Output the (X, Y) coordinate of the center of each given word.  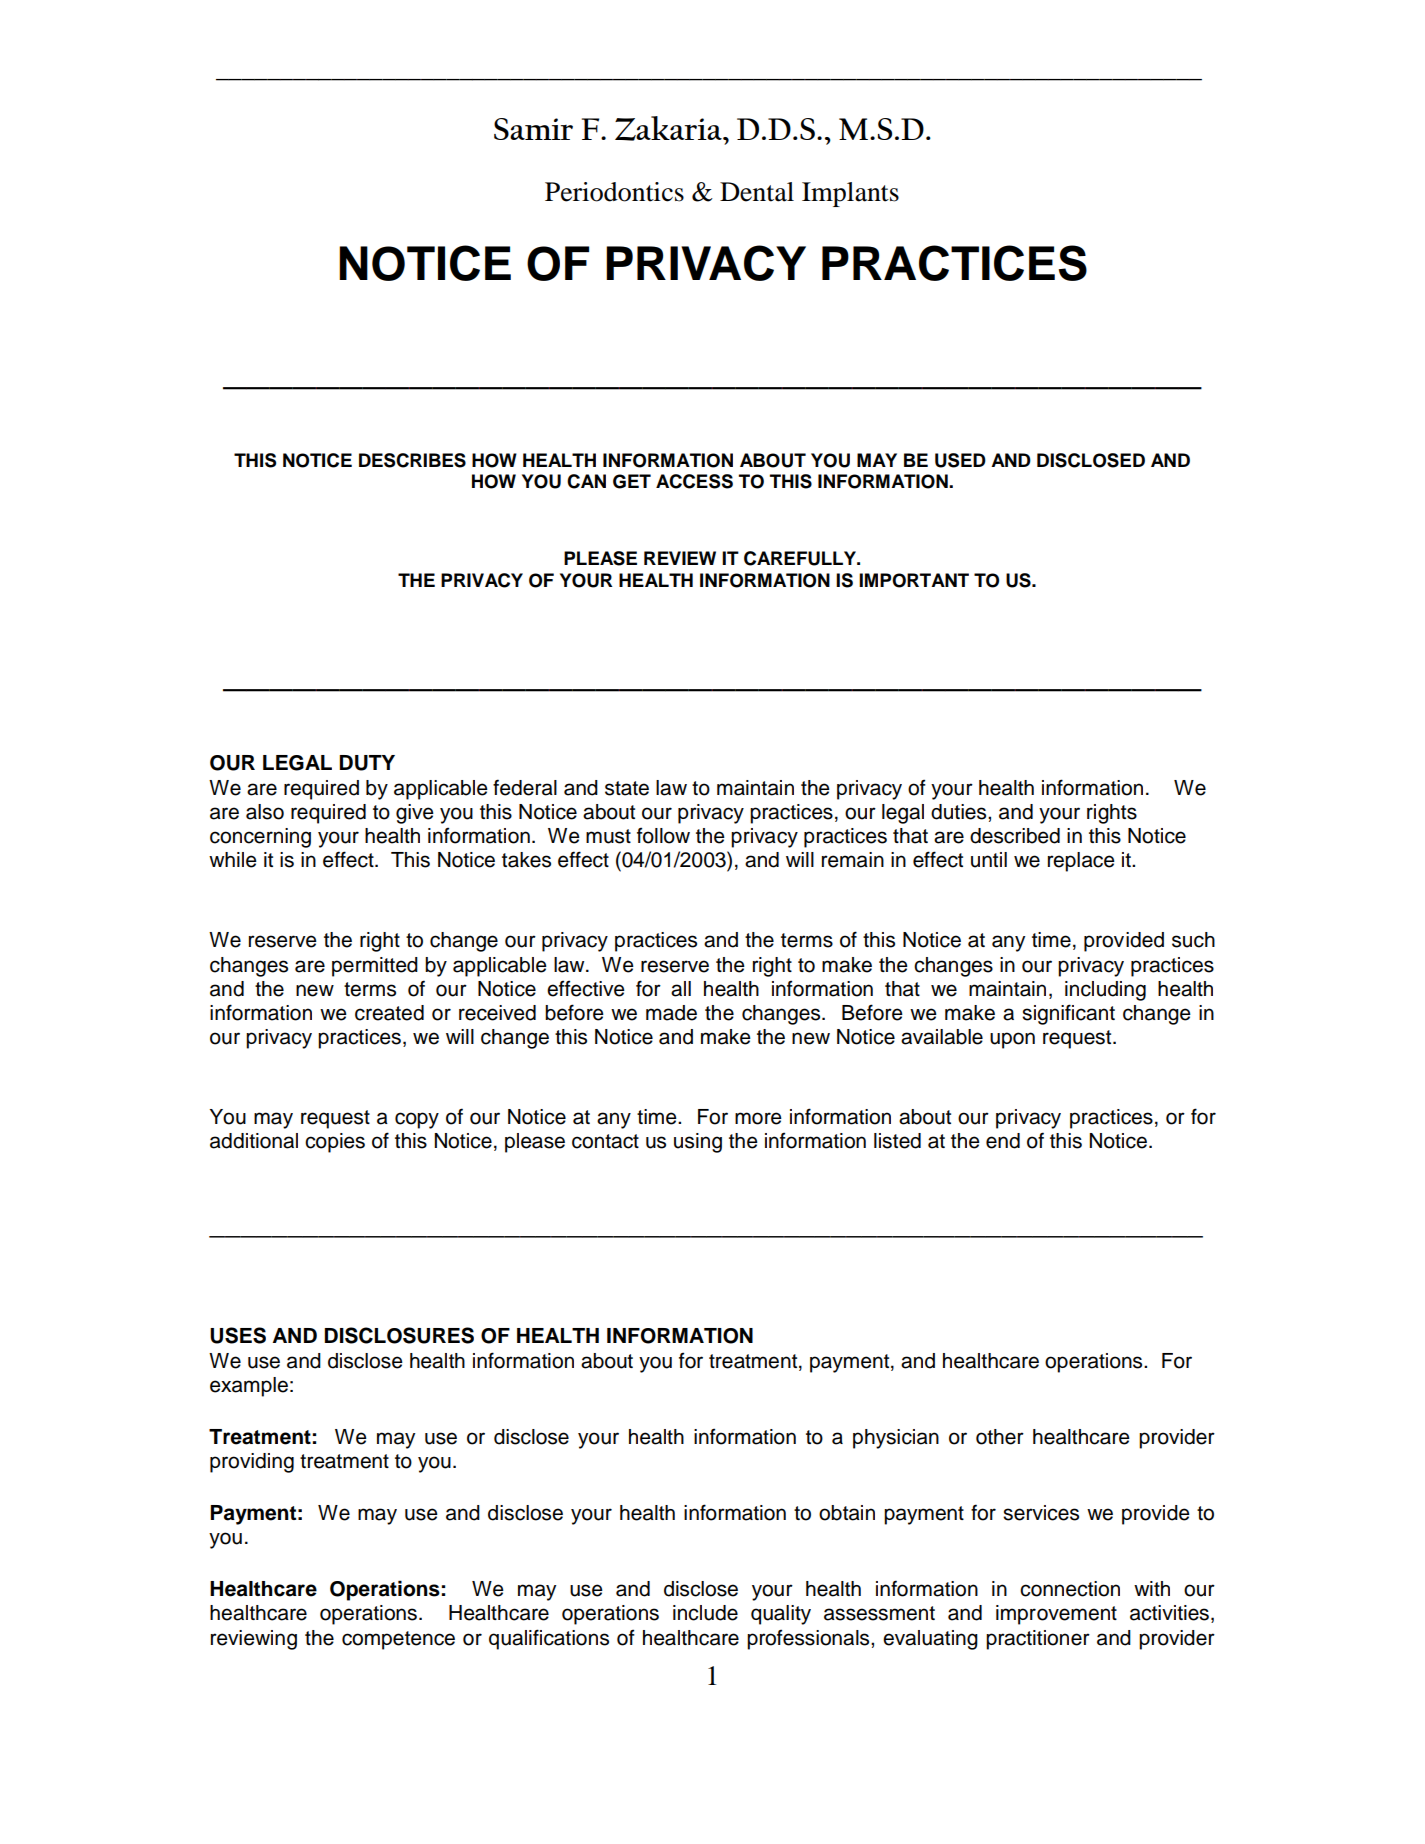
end (1003, 1141)
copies (335, 1143)
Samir (533, 129)
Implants (850, 194)
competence (398, 1640)
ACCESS (694, 481)
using (698, 1143)
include (705, 1613)
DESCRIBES (412, 460)
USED (960, 460)
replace (1081, 862)
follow (663, 835)
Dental (757, 192)
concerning (260, 838)
